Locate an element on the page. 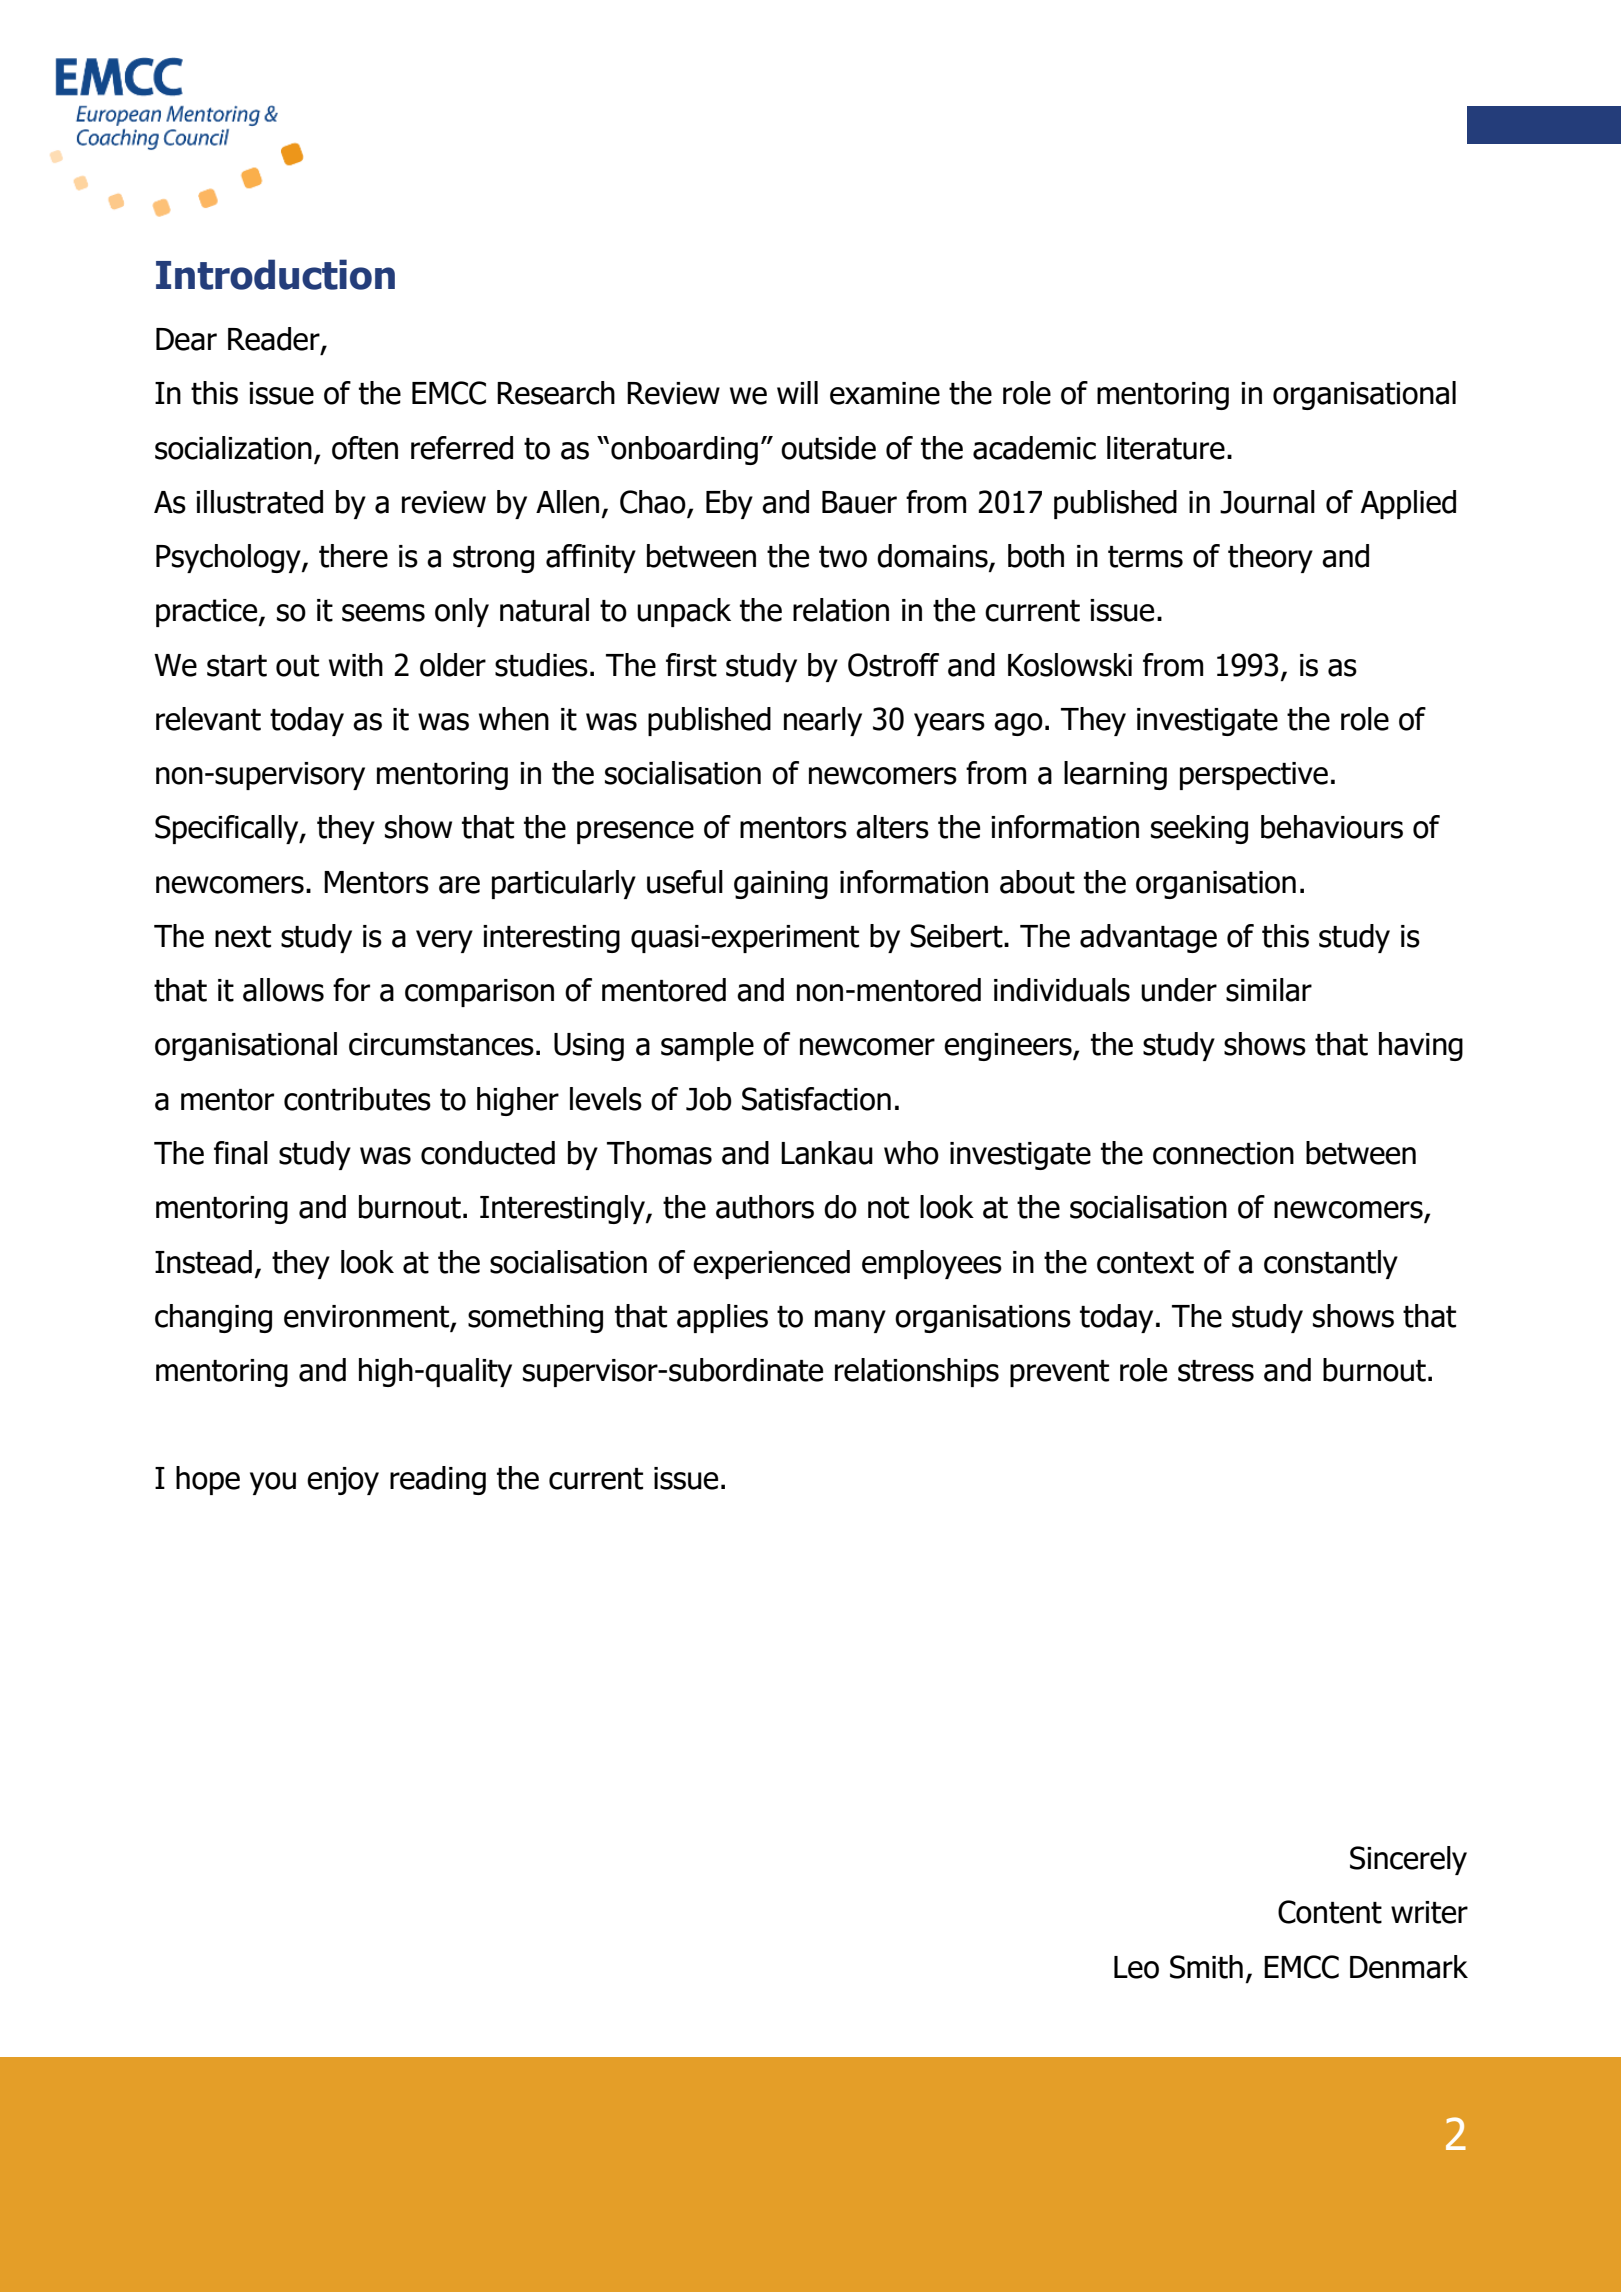 The height and width of the page is (2293, 1622). Satisfaction is located at coordinates (816, 1099).
